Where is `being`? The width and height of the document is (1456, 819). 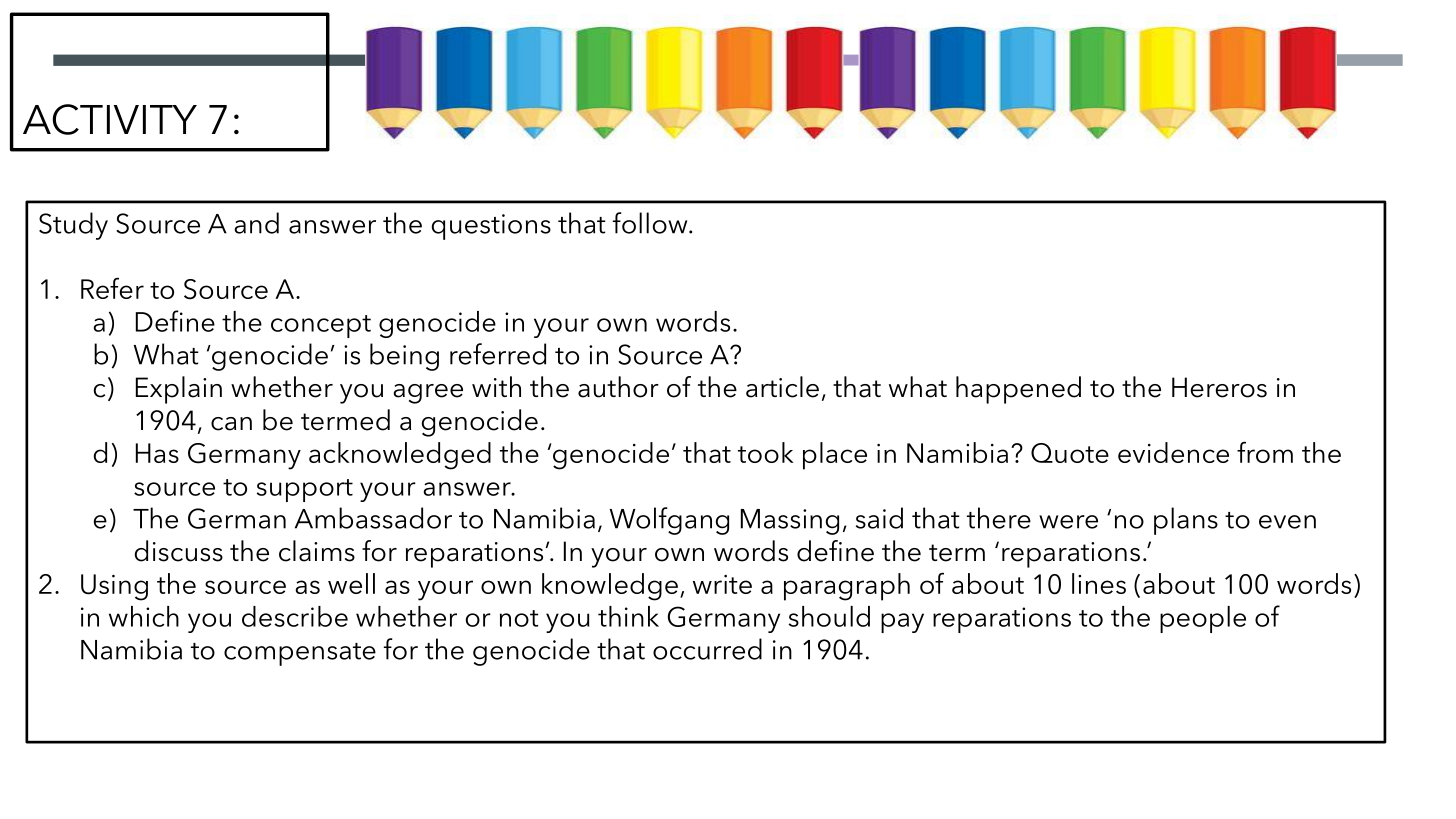
being is located at coordinates (404, 357).
